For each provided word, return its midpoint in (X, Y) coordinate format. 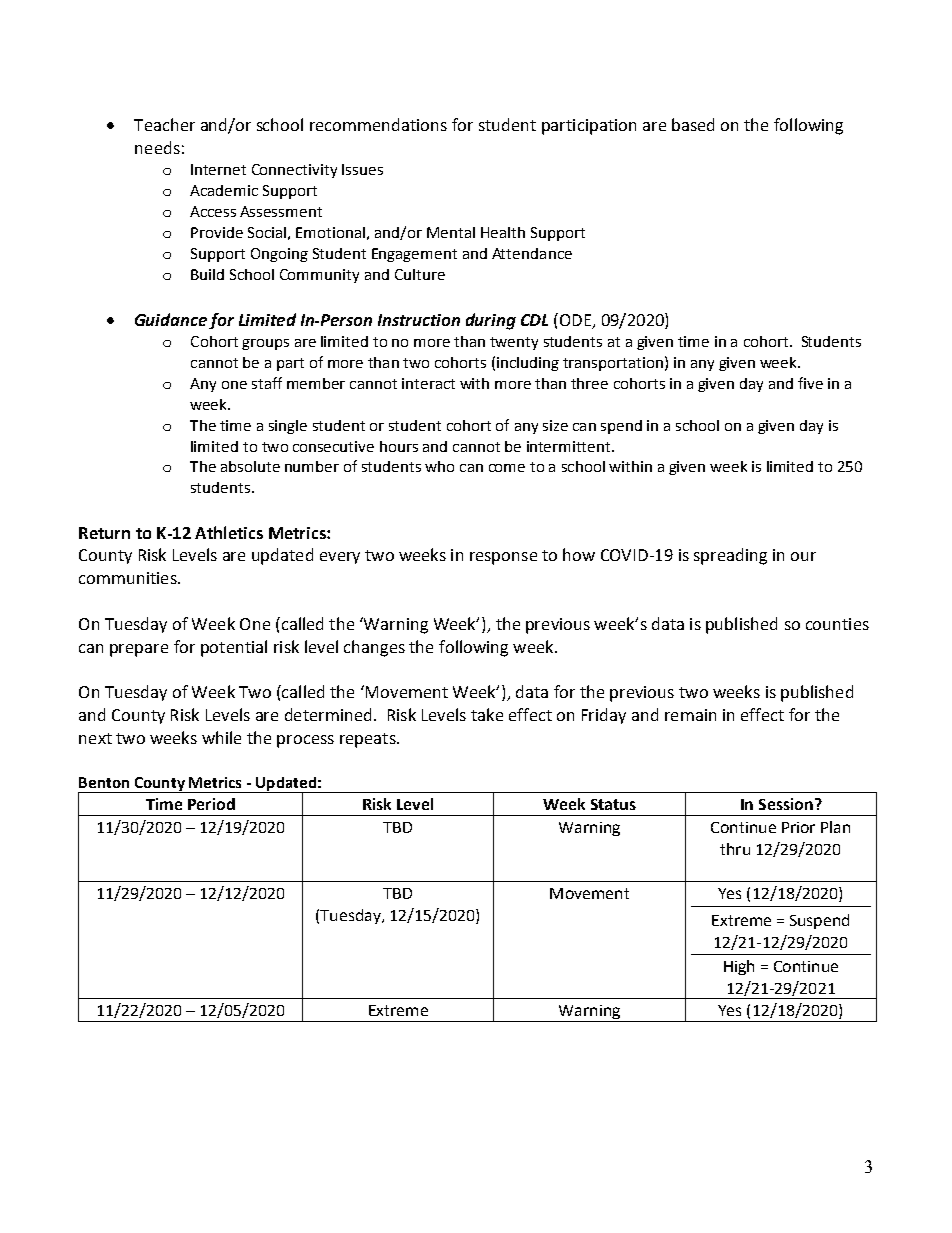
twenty (514, 343)
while (221, 737)
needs (157, 147)
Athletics (229, 532)
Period (211, 804)
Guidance (171, 319)
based (693, 124)
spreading (730, 556)
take (487, 714)
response (503, 558)
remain (690, 715)
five (810, 383)
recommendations (378, 124)
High (739, 967)
